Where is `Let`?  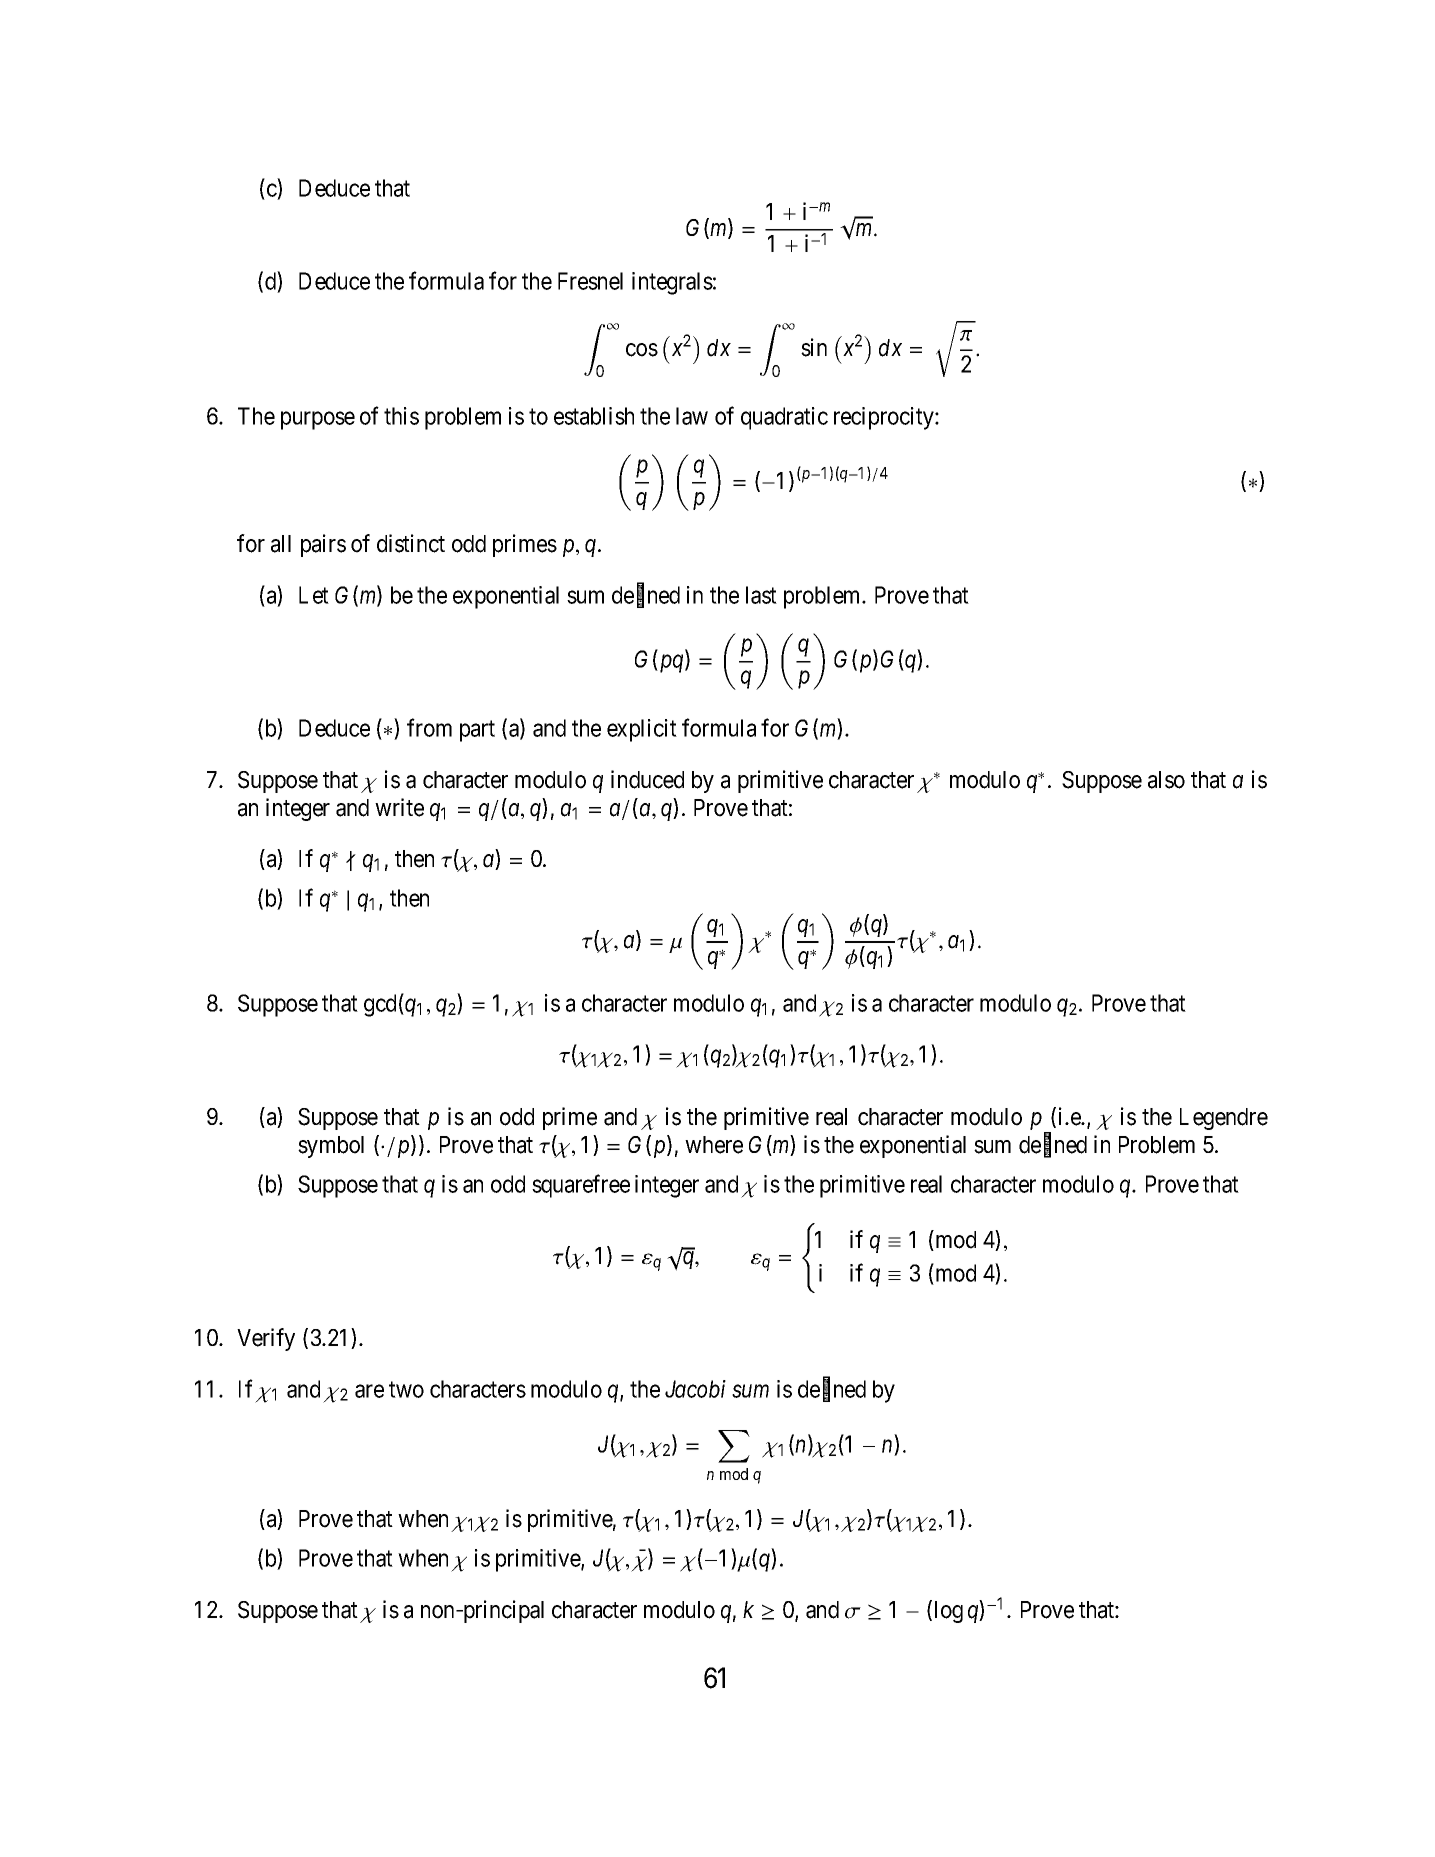 Let is located at coordinates (314, 595).
